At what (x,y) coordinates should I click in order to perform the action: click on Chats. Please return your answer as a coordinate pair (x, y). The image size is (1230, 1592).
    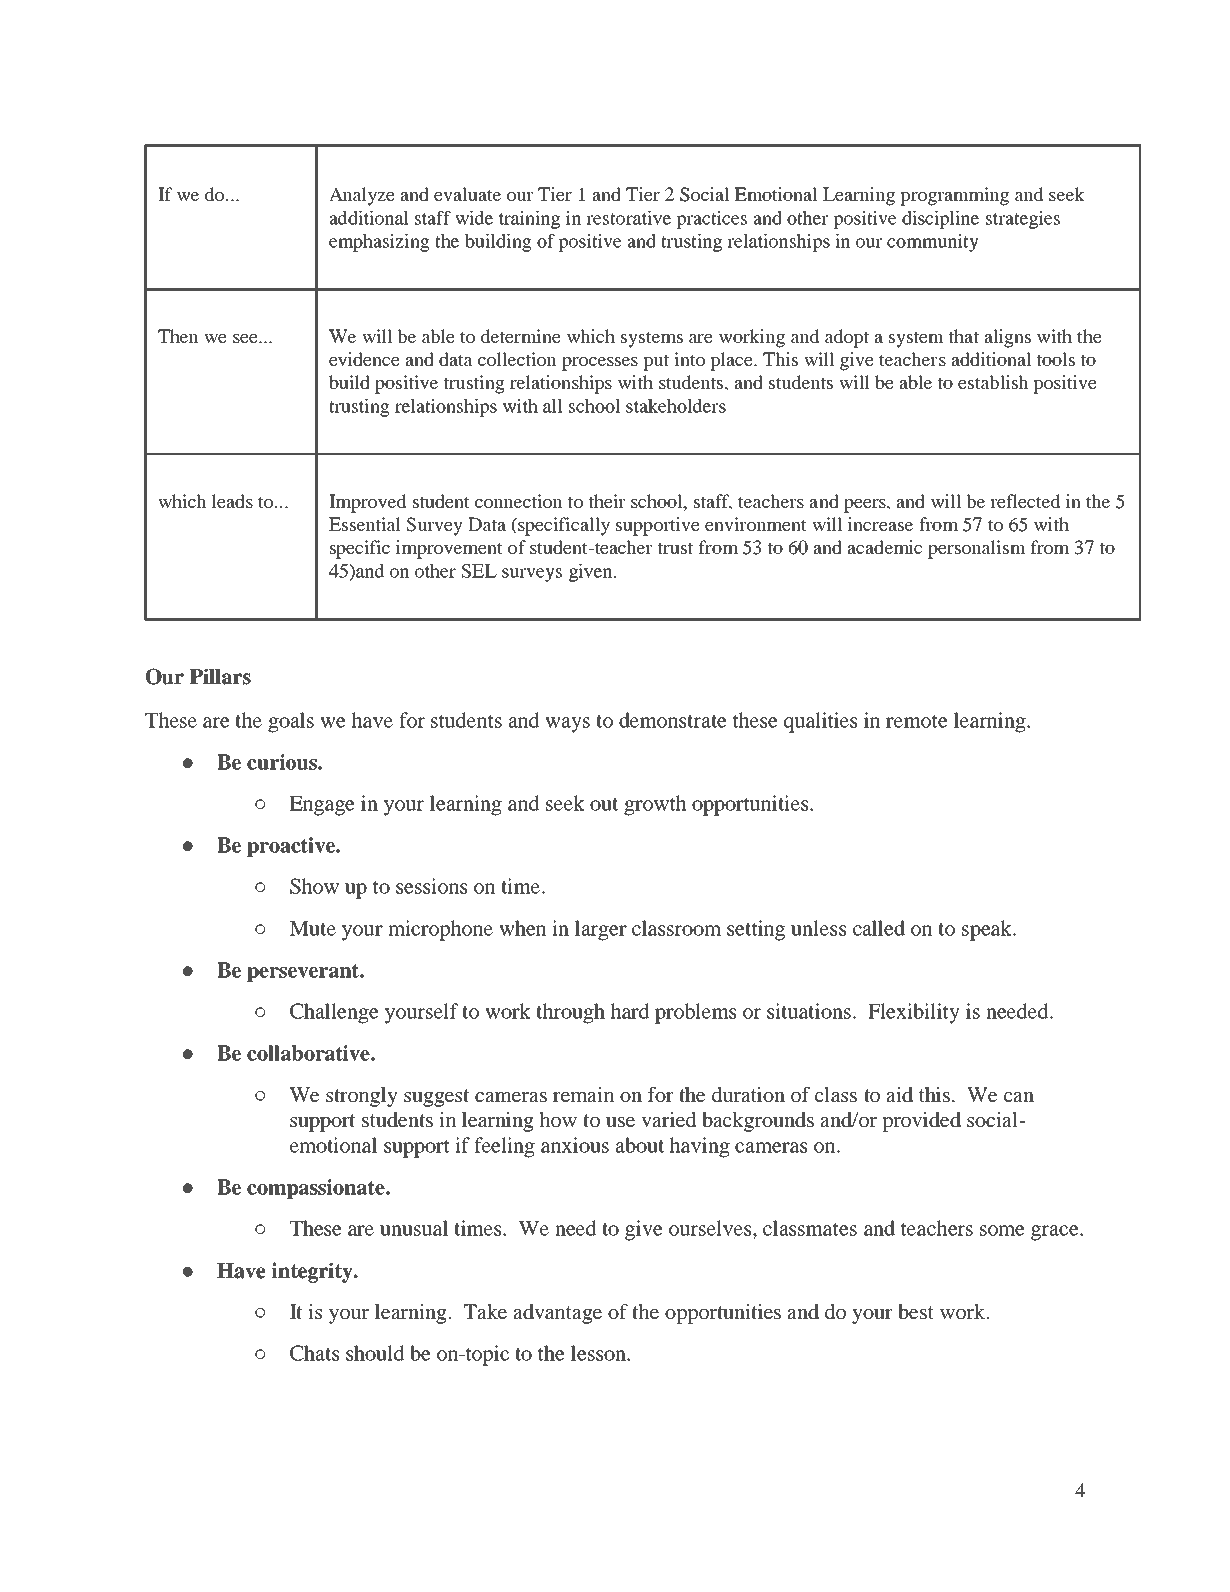
    Looking at the image, I should click on (314, 1353).
